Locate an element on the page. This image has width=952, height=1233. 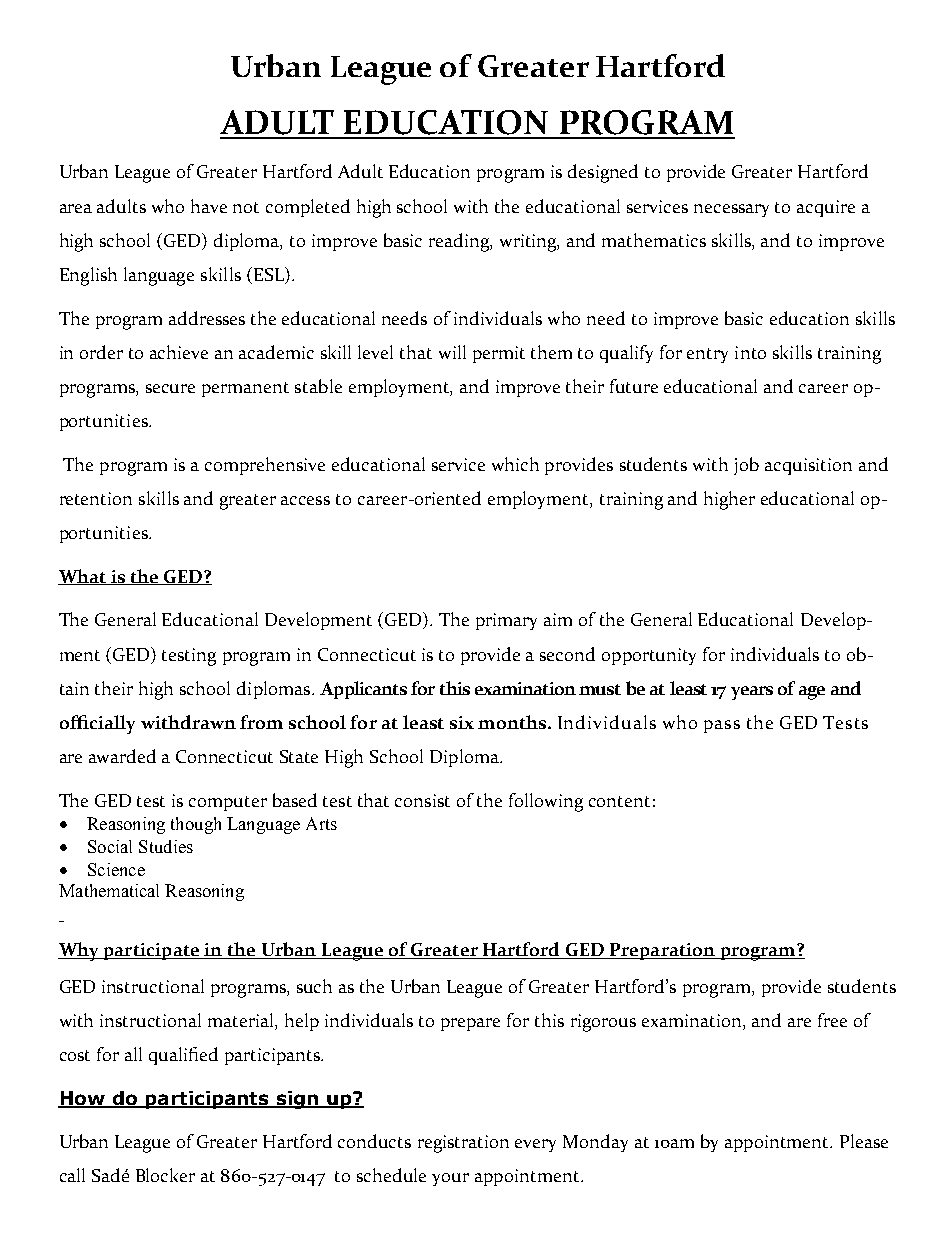
officially is located at coordinates (97, 724).
